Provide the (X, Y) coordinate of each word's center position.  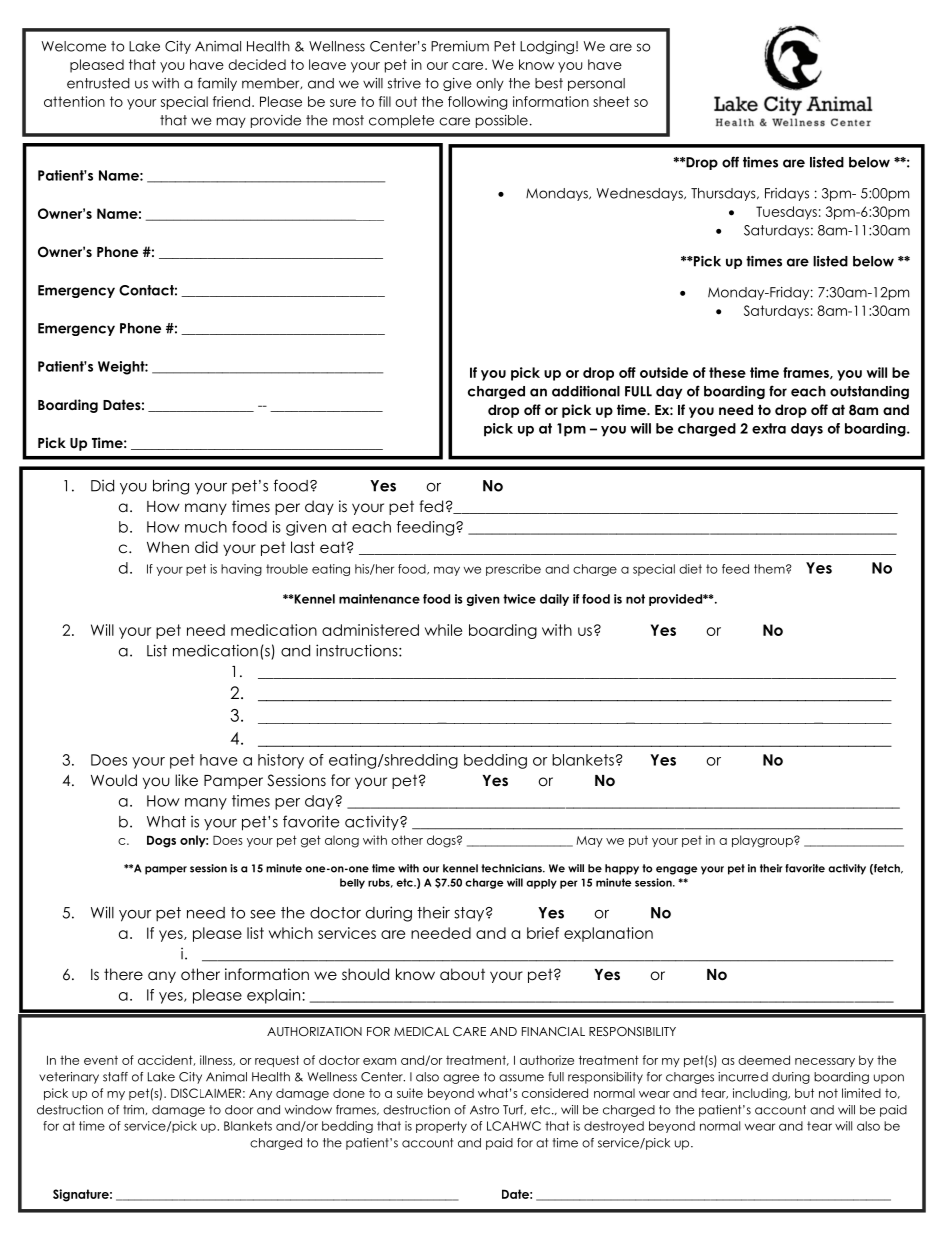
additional (586, 391)
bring (171, 487)
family (217, 84)
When (168, 547)
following (477, 103)
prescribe (513, 570)
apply (541, 884)
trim (134, 1110)
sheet (611, 101)
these (727, 372)
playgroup (763, 841)
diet (690, 569)
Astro (484, 1110)
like (186, 780)
